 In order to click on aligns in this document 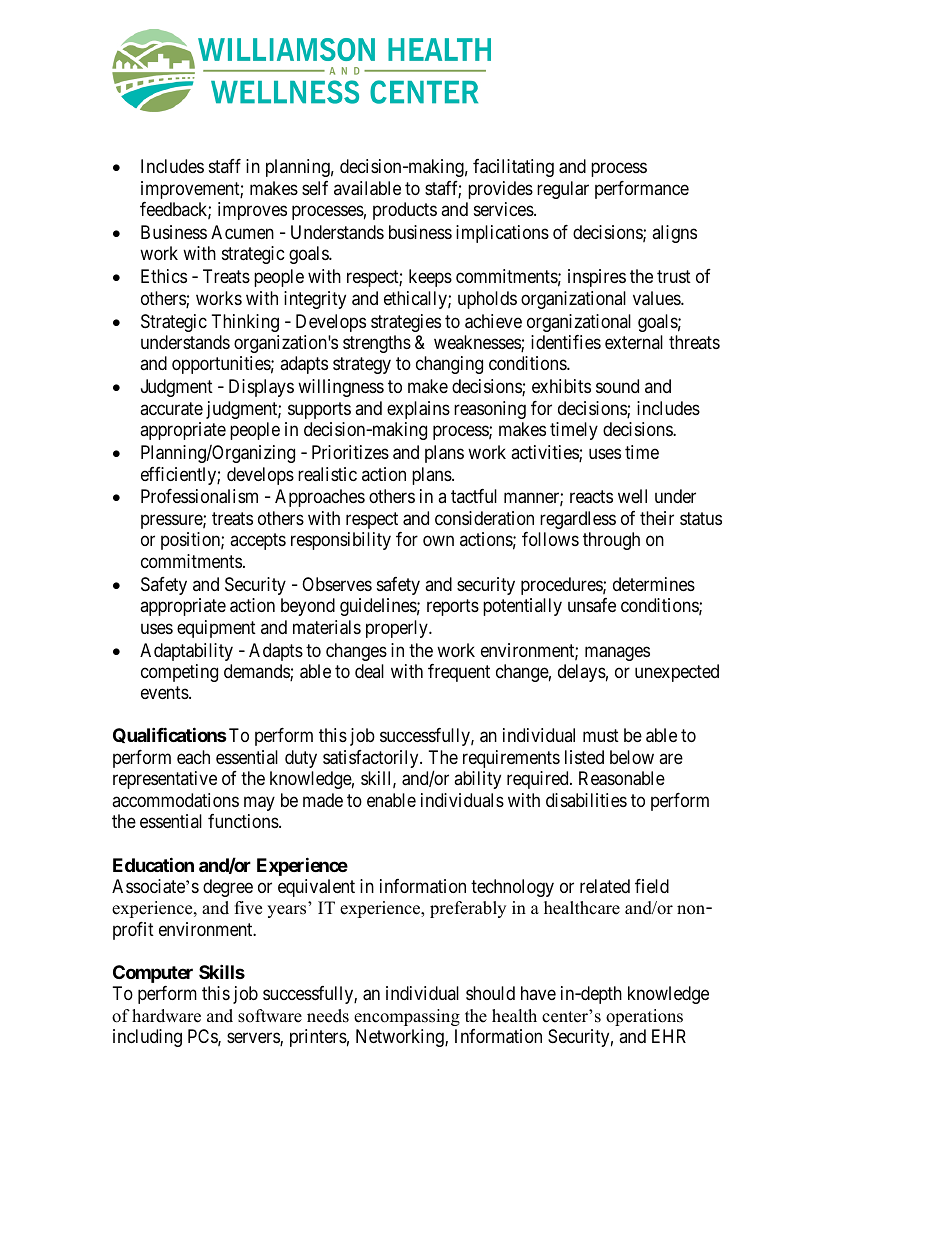, I will do `click(674, 234)`.
